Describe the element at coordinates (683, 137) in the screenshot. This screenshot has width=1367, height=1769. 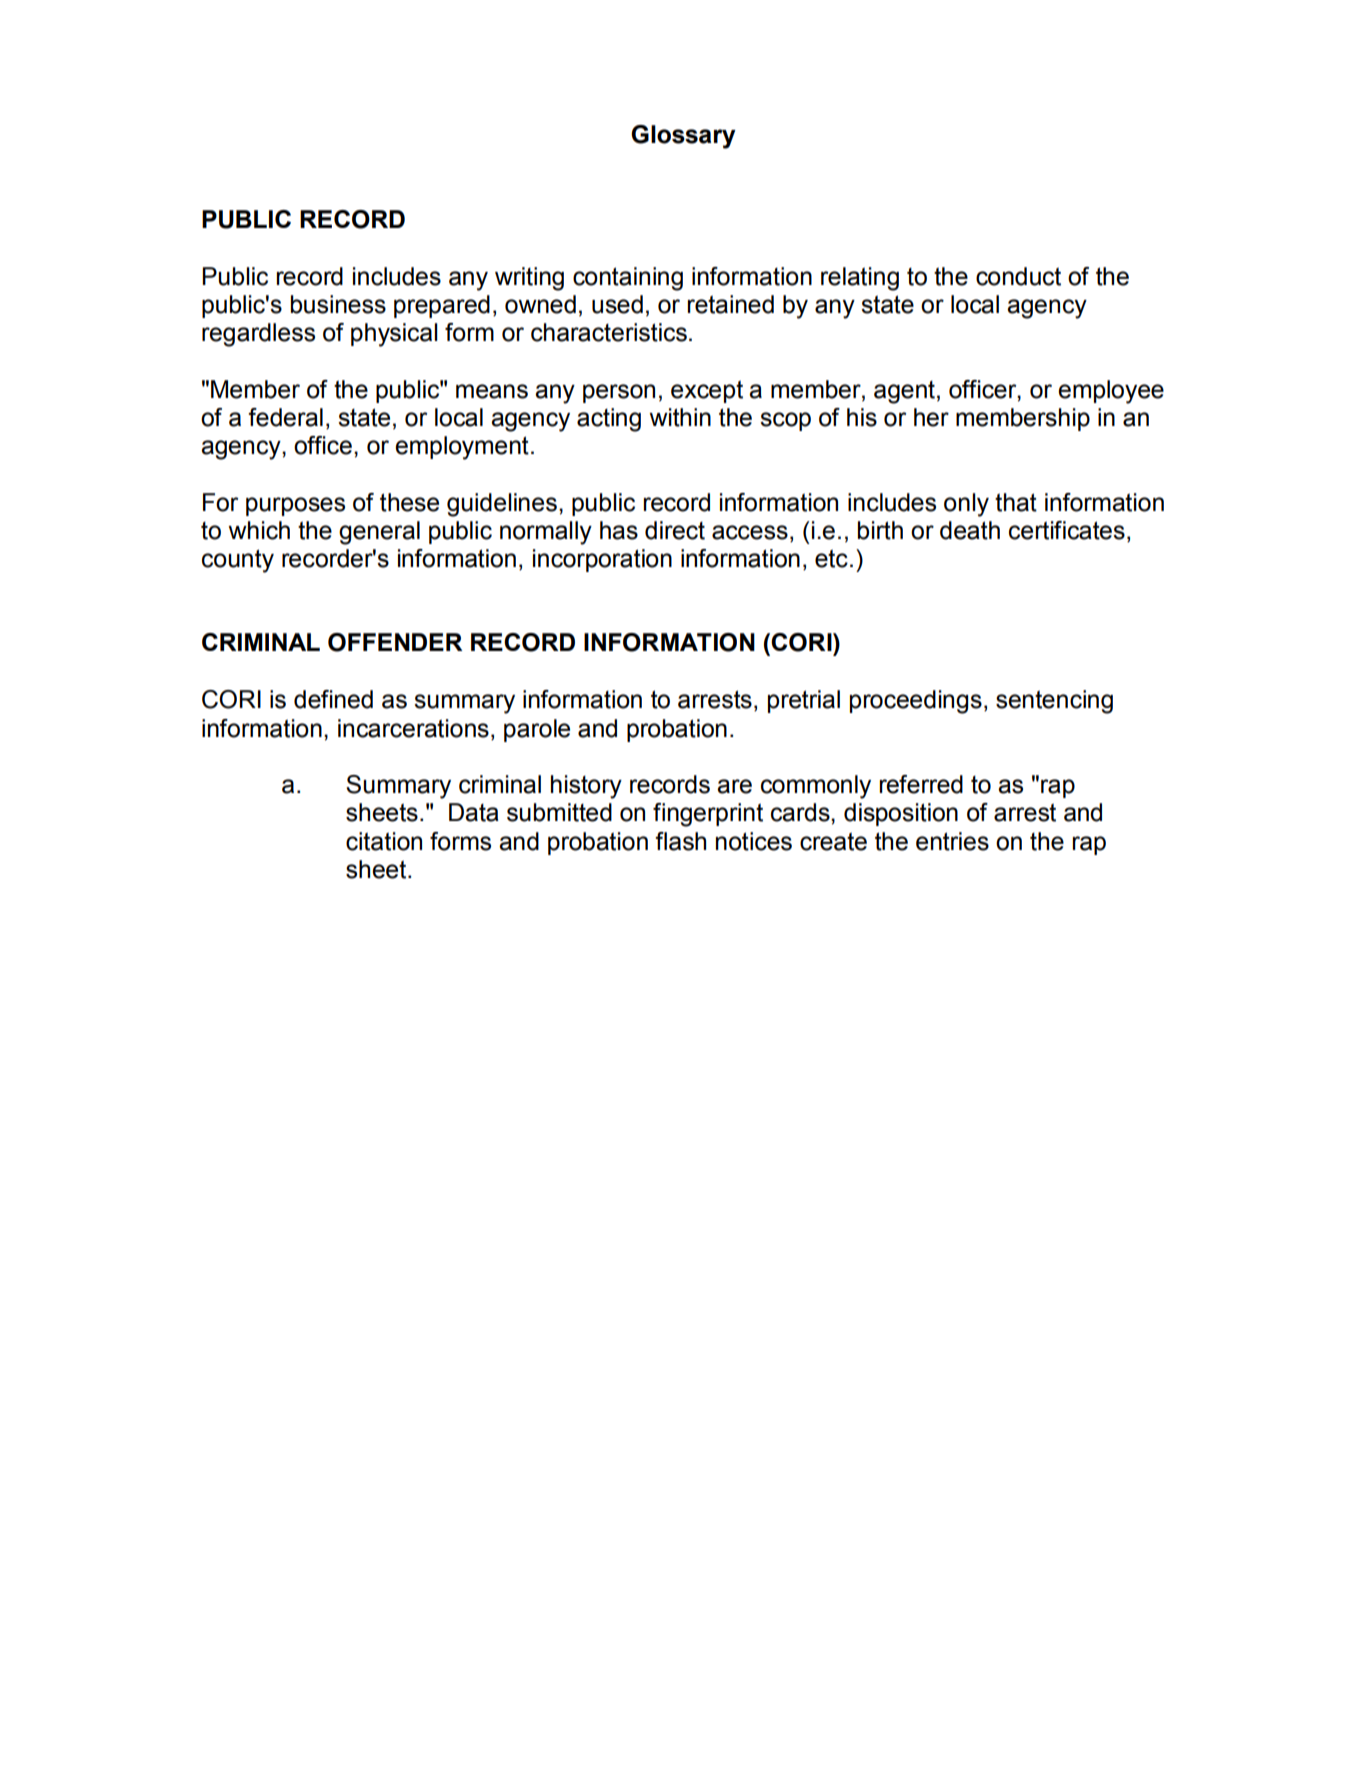
I see `Glossary` at that location.
